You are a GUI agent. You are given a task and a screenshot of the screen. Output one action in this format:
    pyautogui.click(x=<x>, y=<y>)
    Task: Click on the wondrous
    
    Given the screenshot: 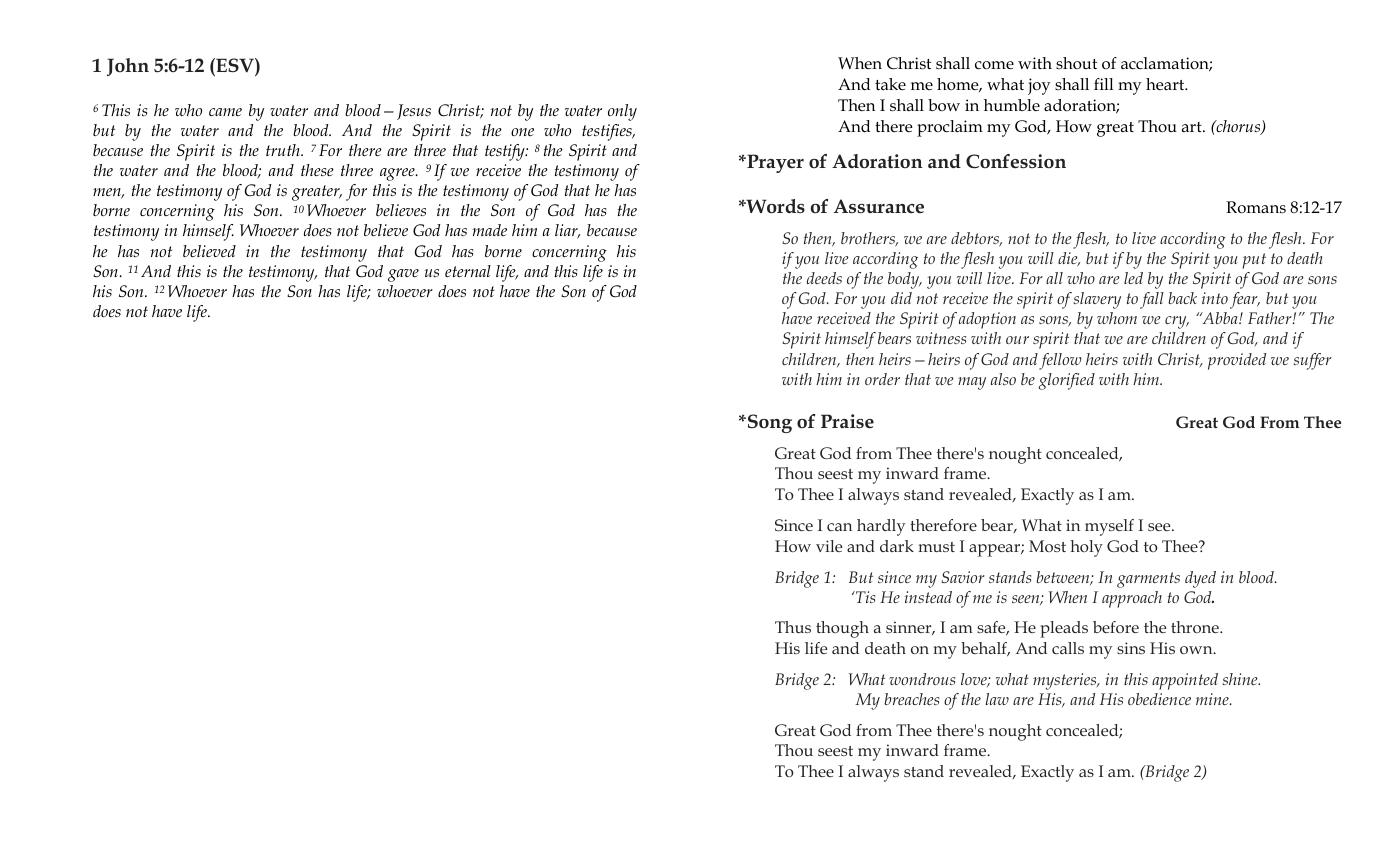 What is the action you would take?
    pyautogui.click(x=922, y=679)
